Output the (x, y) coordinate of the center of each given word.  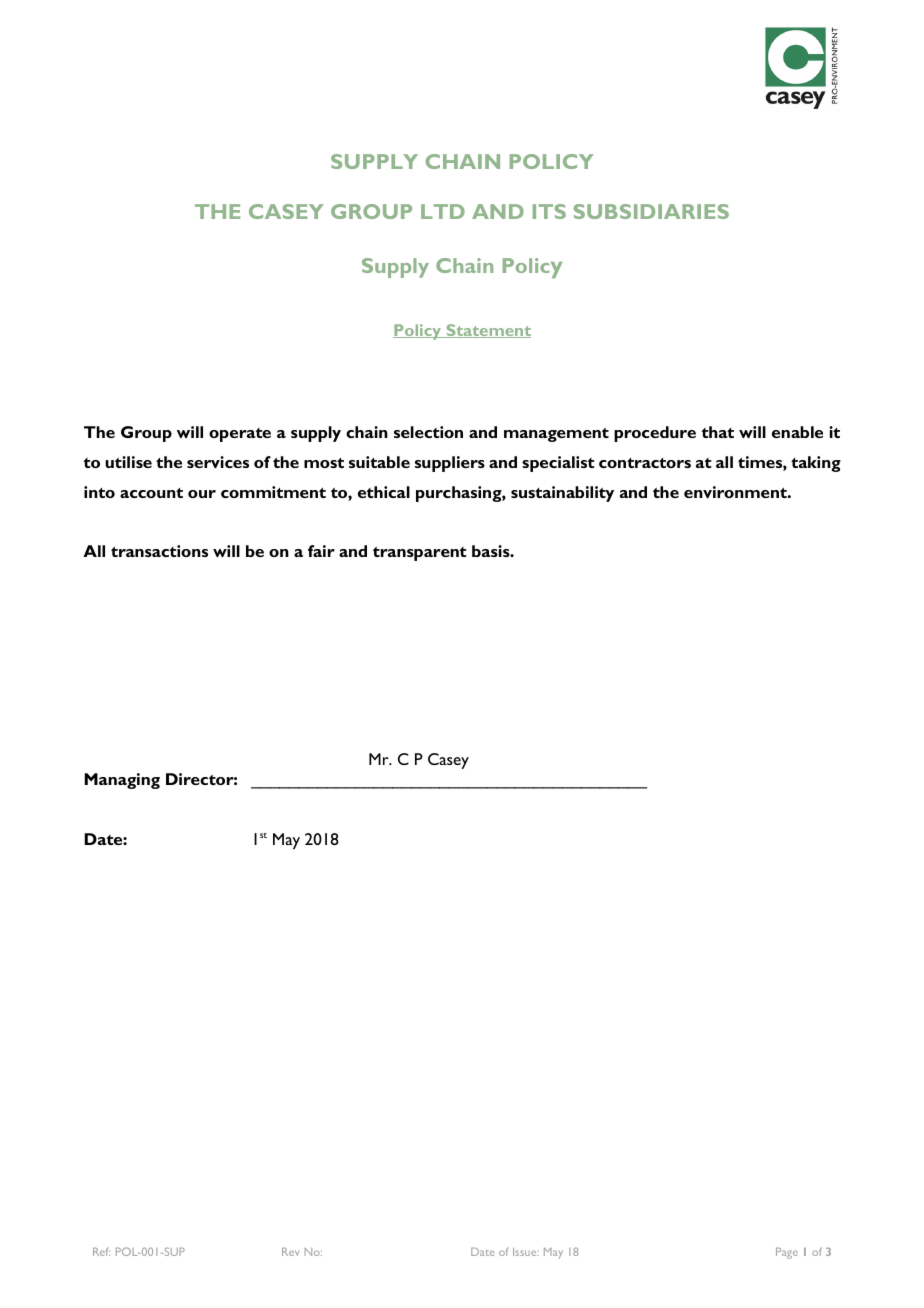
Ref (101, 1251)
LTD (443, 211)
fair (321, 551)
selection (428, 432)
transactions (159, 551)
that (717, 432)
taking (816, 464)
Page (787, 1253)
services (218, 462)
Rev (290, 1252)
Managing (122, 781)
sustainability (562, 494)
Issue (526, 1252)
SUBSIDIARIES (651, 211)
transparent (420, 554)
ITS (549, 211)
